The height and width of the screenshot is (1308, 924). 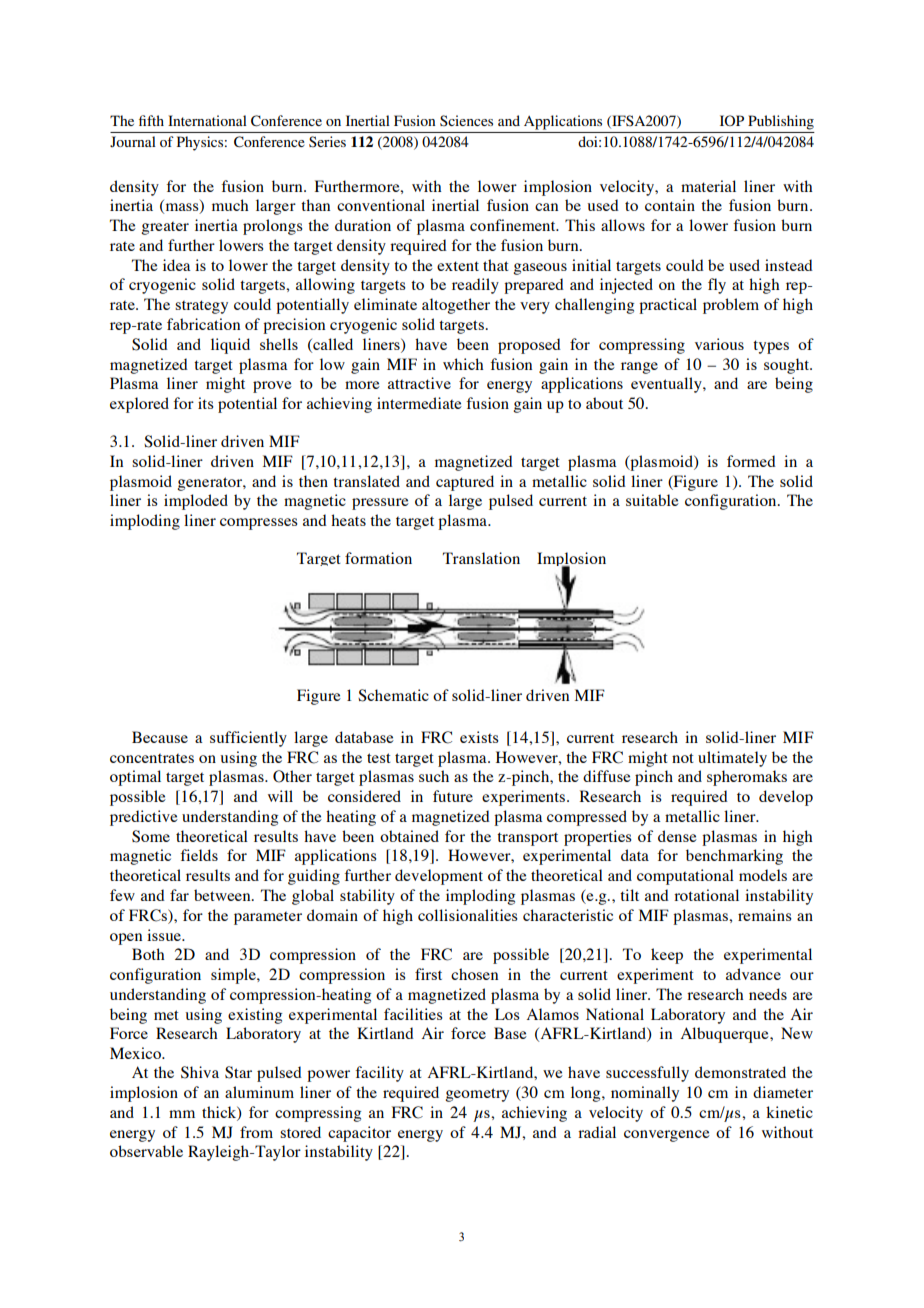 I want to click on formed, so click(x=751, y=461).
